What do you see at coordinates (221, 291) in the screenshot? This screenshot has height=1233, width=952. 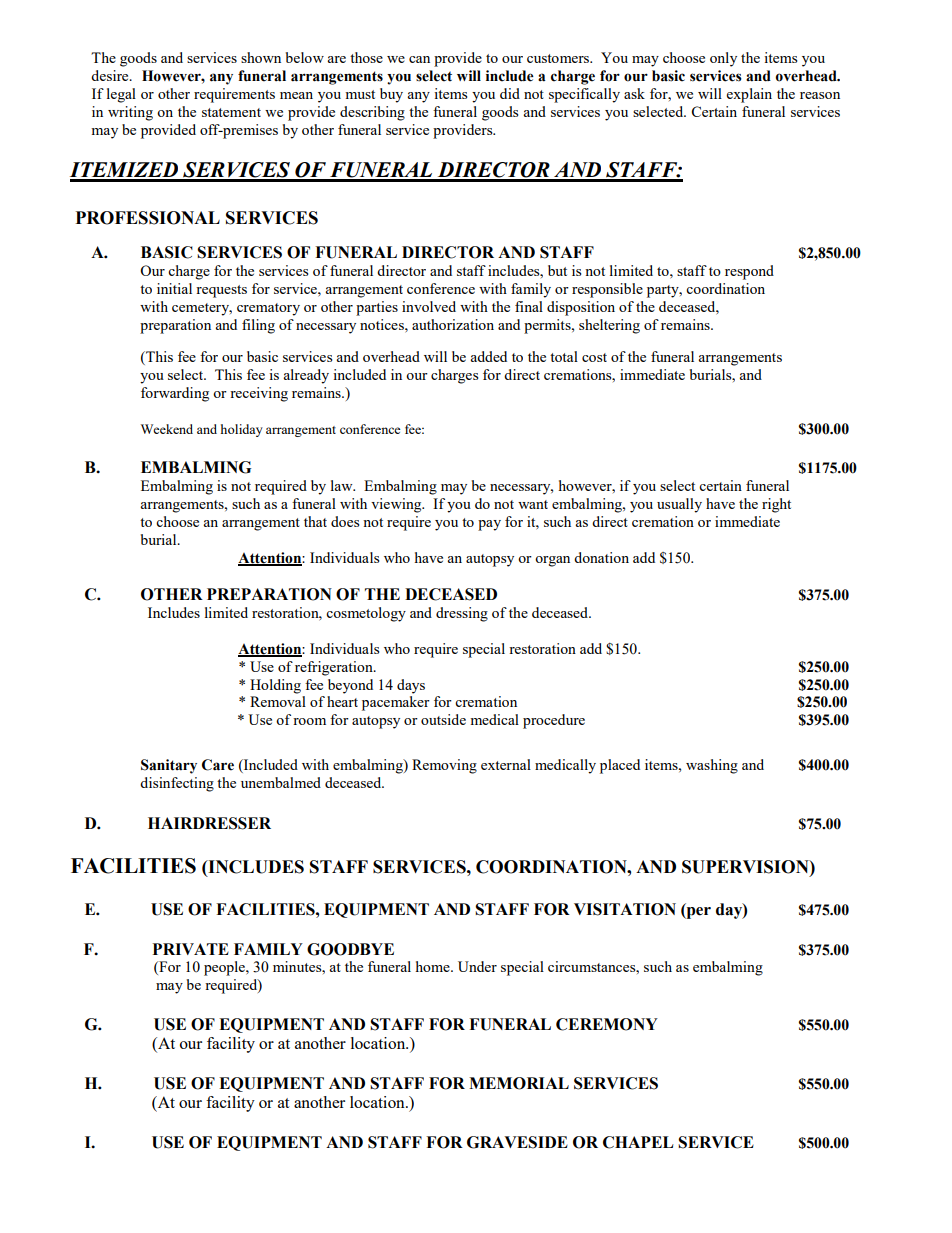 I see `requests` at bounding box center [221, 291].
